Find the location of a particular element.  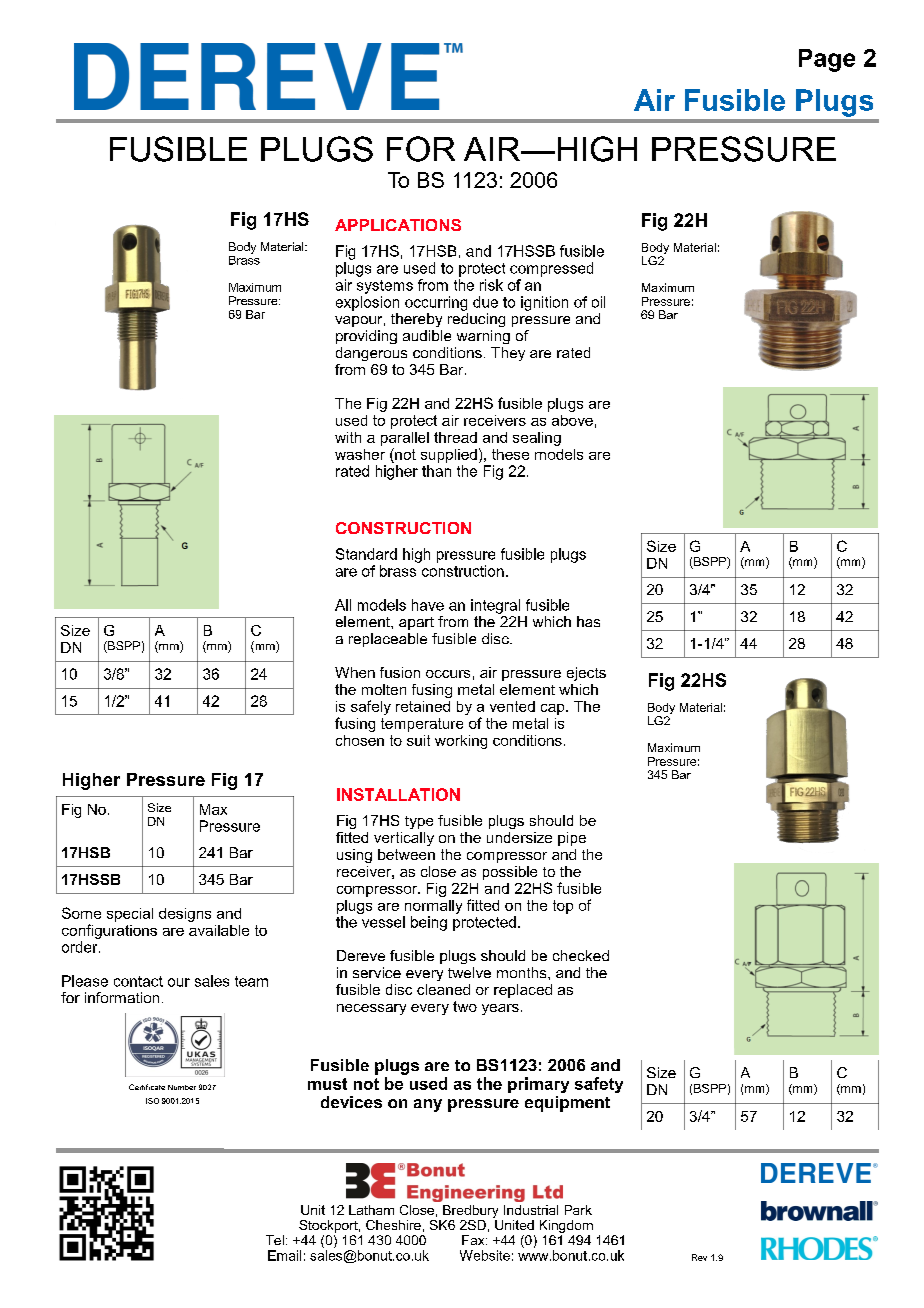

Page is located at coordinates (827, 60).
